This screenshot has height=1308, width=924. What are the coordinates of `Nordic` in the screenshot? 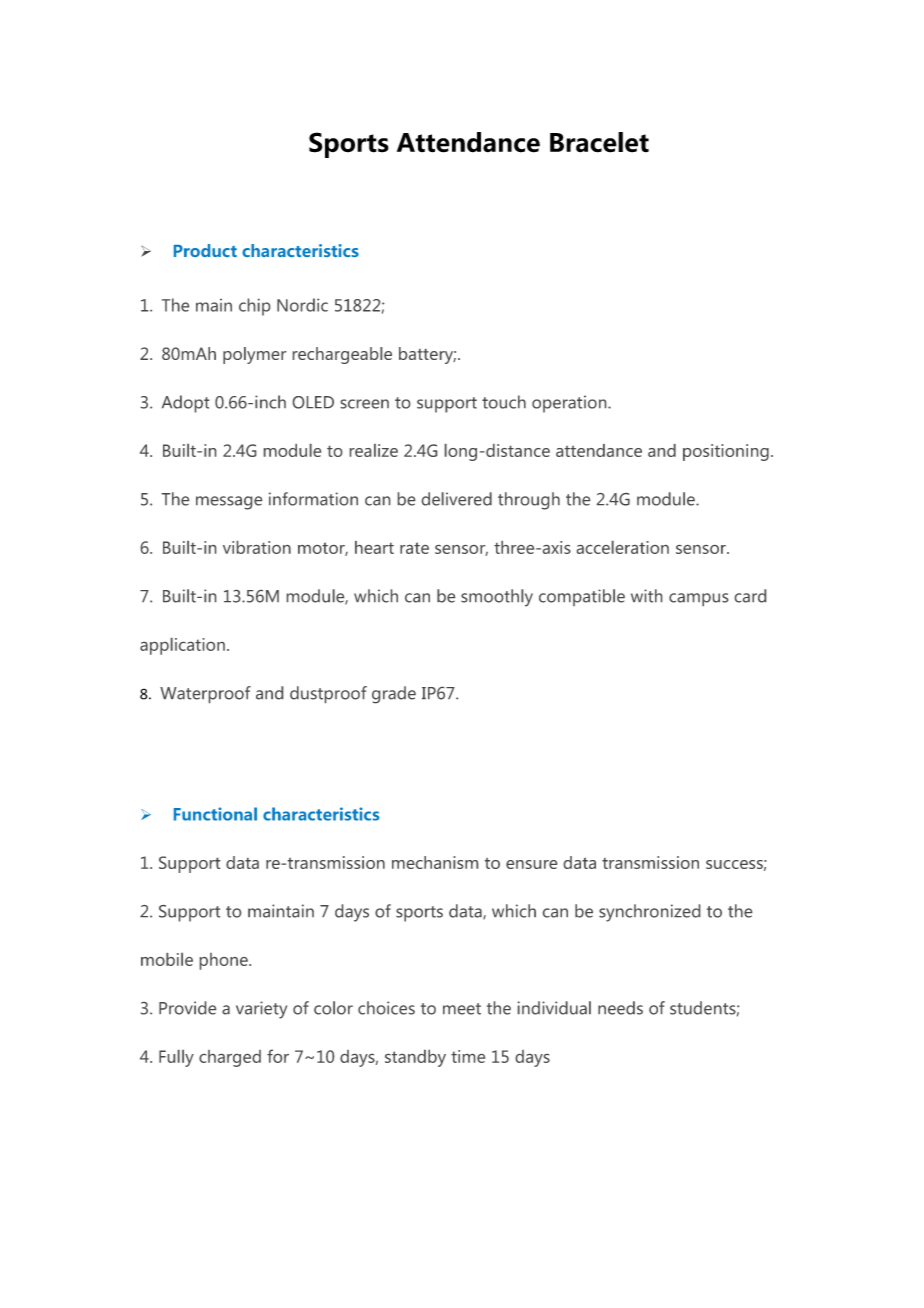 It's located at (302, 305).
